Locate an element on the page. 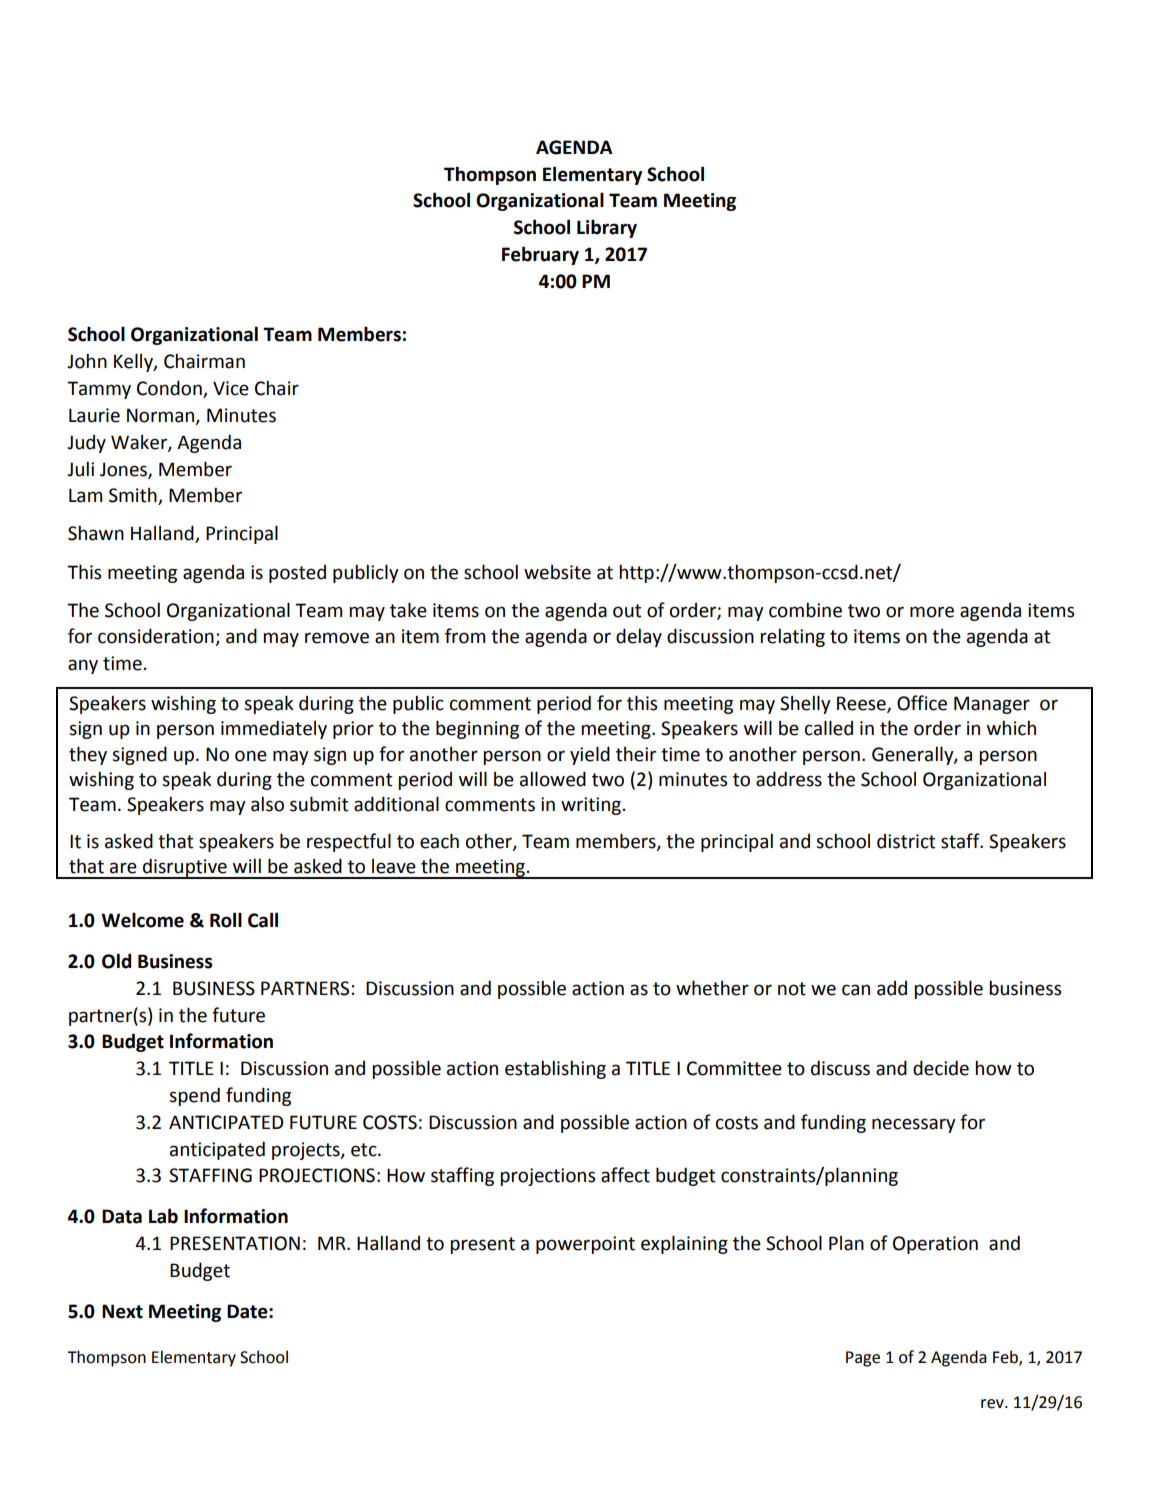 This page has height=1490, width=1151. necessary is located at coordinates (914, 1125).
